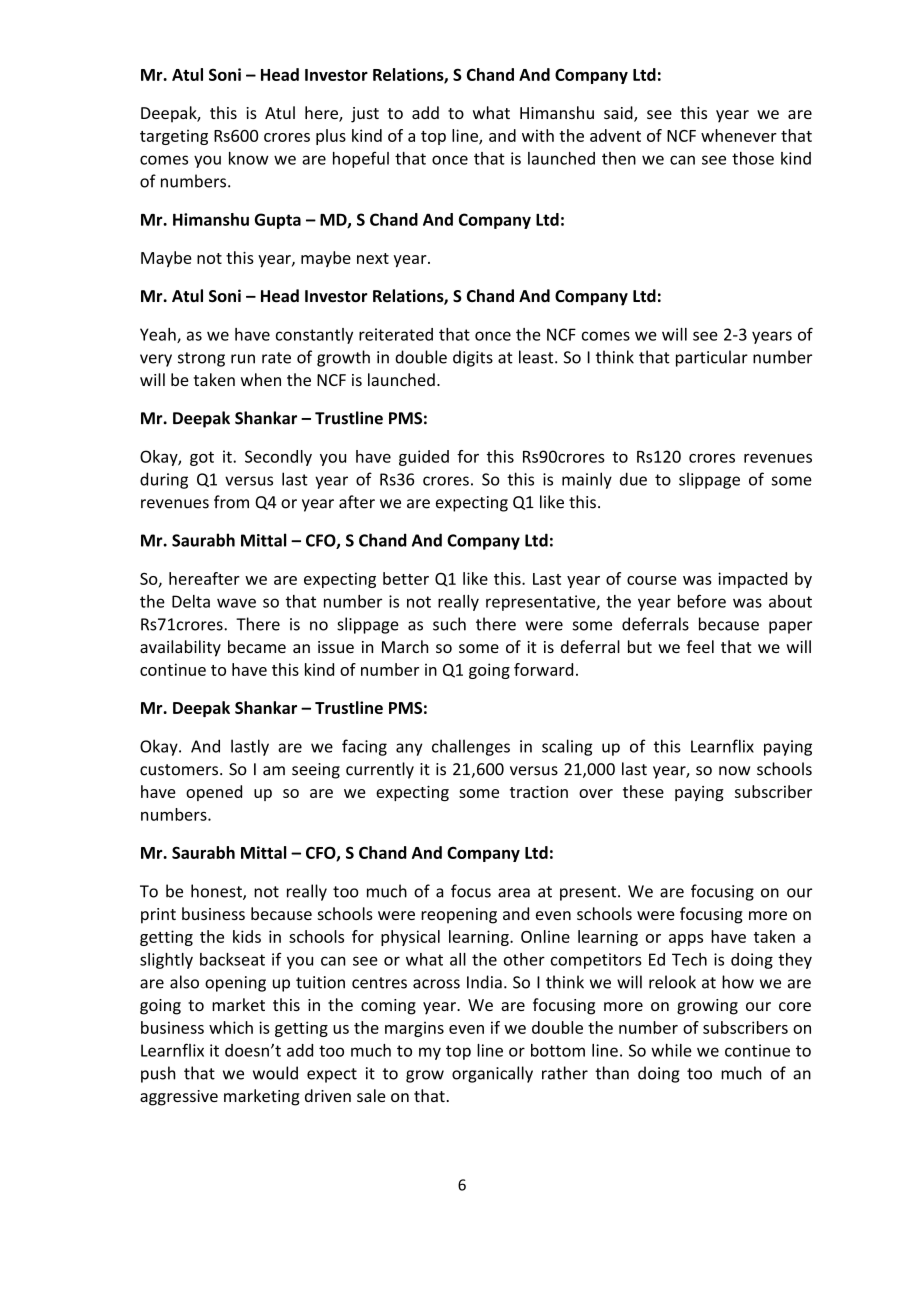 This screenshot has width=924, height=1308. I want to click on organically, so click(492, 1074).
